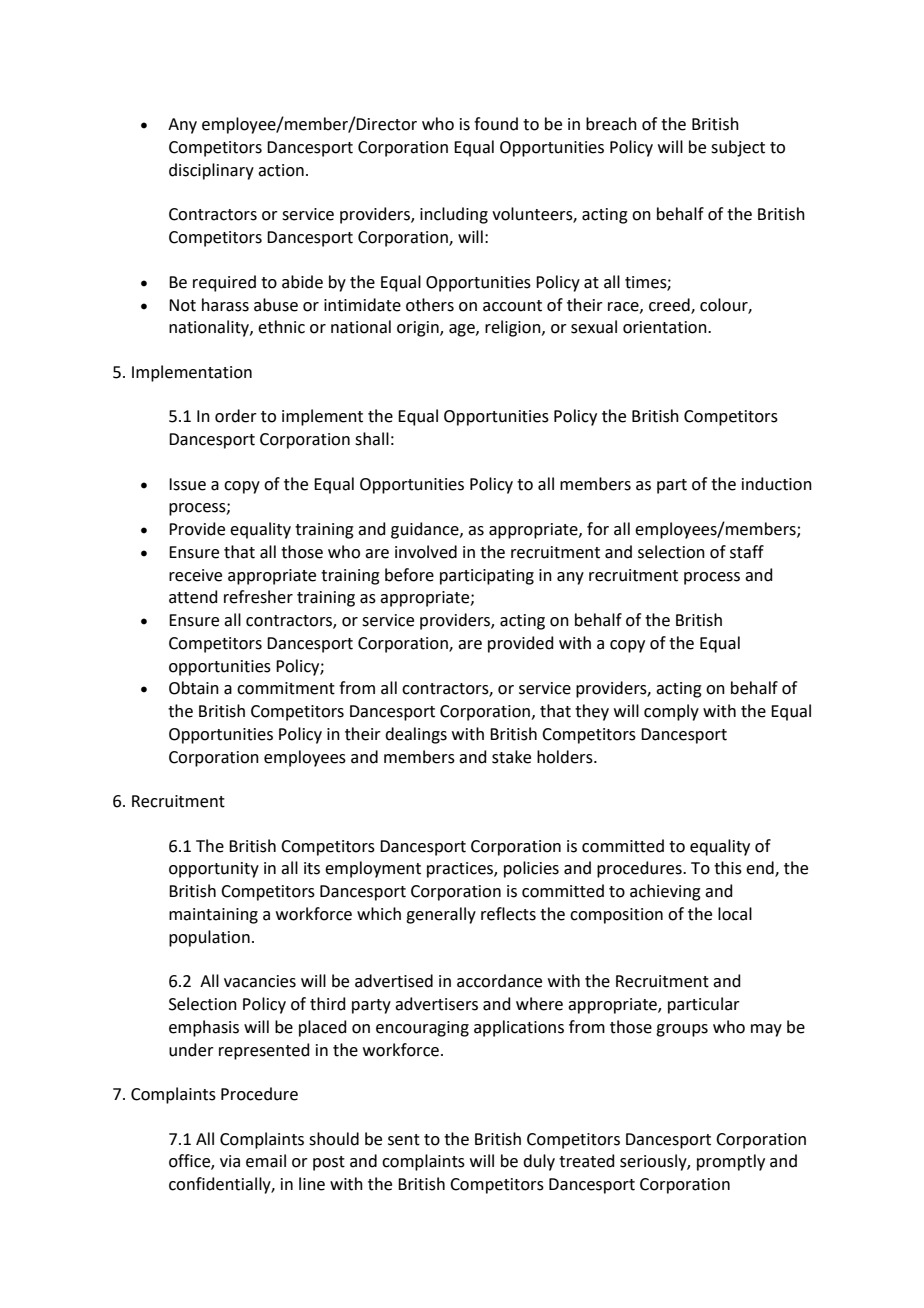  What do you see at coordinates (666, 327) in the screenshot?
I see `orientation` at bounding box center [666, 327].
